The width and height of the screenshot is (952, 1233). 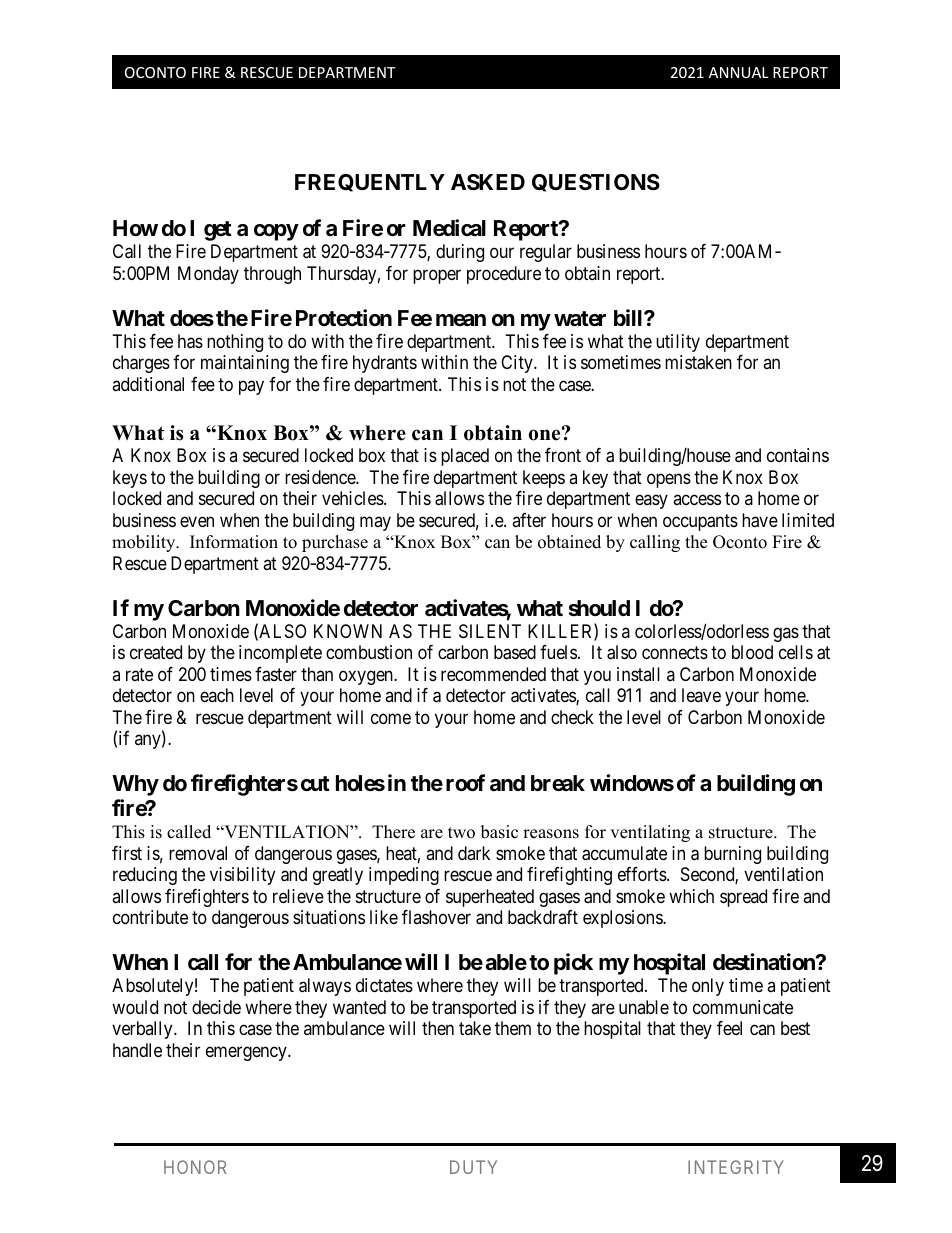 I want to click on utility, so click(x=678, y=343).
